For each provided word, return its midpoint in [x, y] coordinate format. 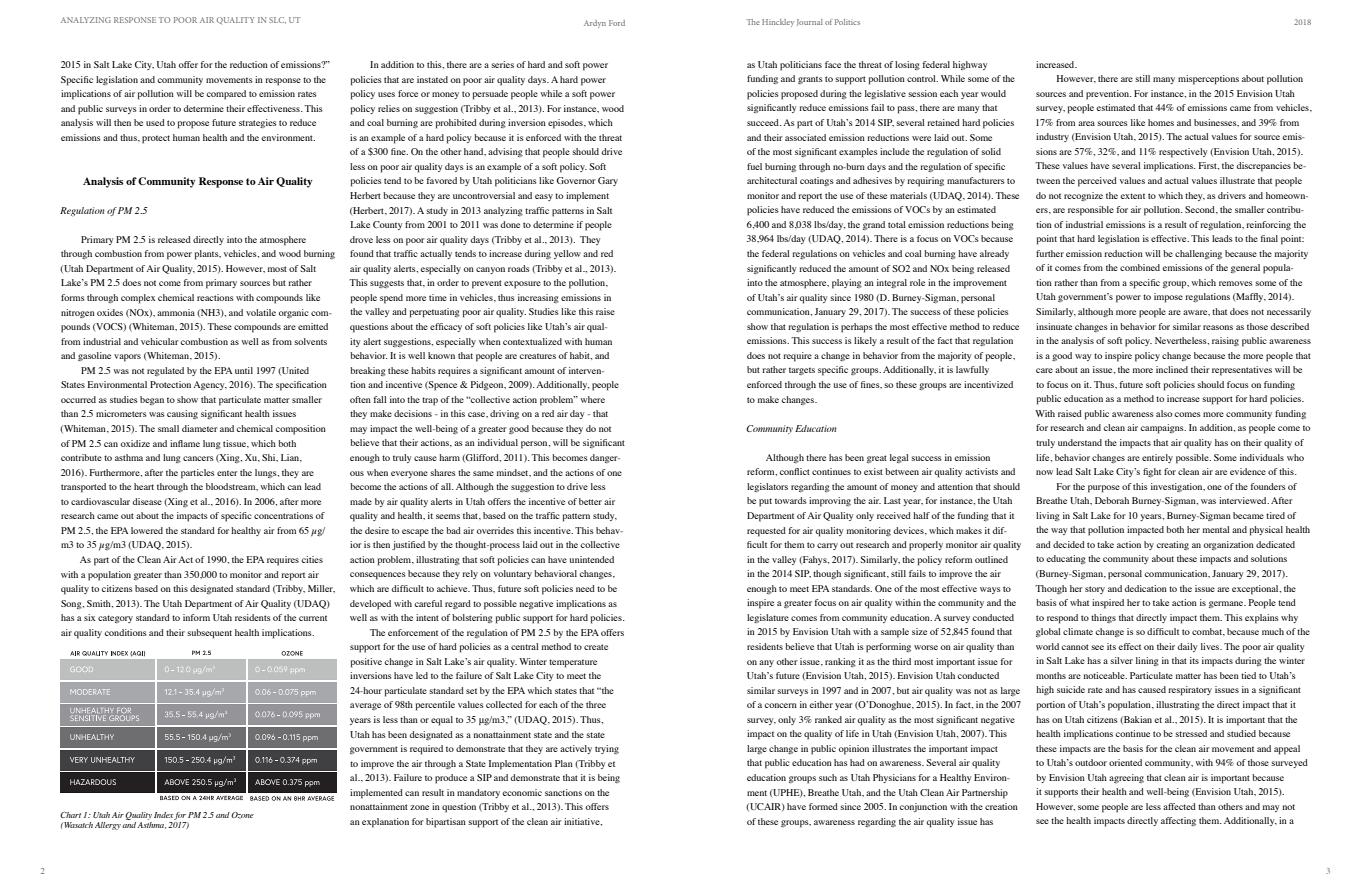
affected [1179, 806]
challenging [1198, 254]
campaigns [1163, 429]
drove [361, 239]
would [993, 93]
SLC [277, 20]
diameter [200, 428]
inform [196, 617]
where [593, 399]
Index [164, 815]
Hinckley [778, 23]
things [1103, 618]
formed [823, 806]
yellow [567, 254]
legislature [768, 618]
